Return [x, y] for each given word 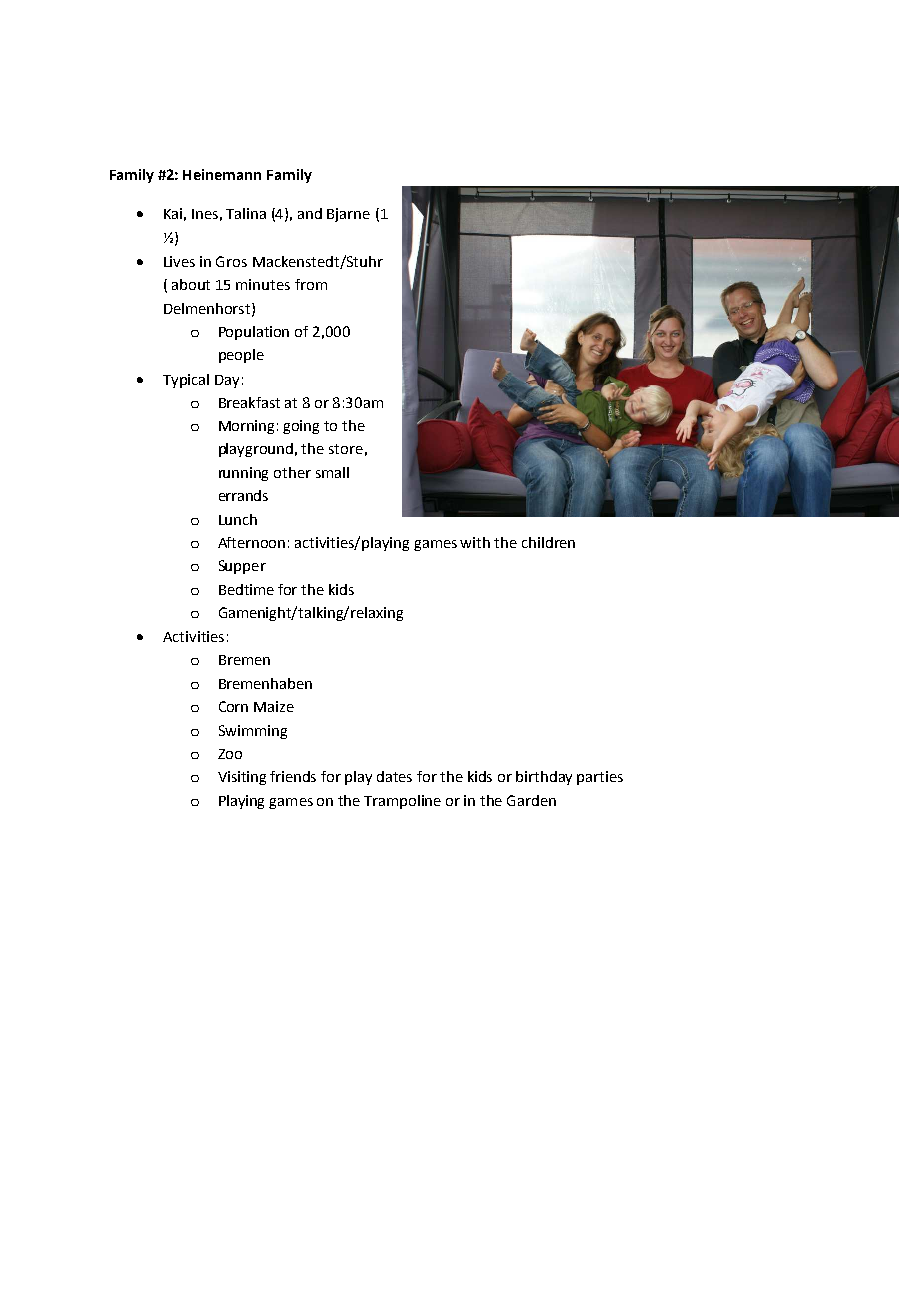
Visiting [242, 778]
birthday [544, 778]
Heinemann [222, 174]
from [311, 284]
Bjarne [348, 215]
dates [394, 776]
